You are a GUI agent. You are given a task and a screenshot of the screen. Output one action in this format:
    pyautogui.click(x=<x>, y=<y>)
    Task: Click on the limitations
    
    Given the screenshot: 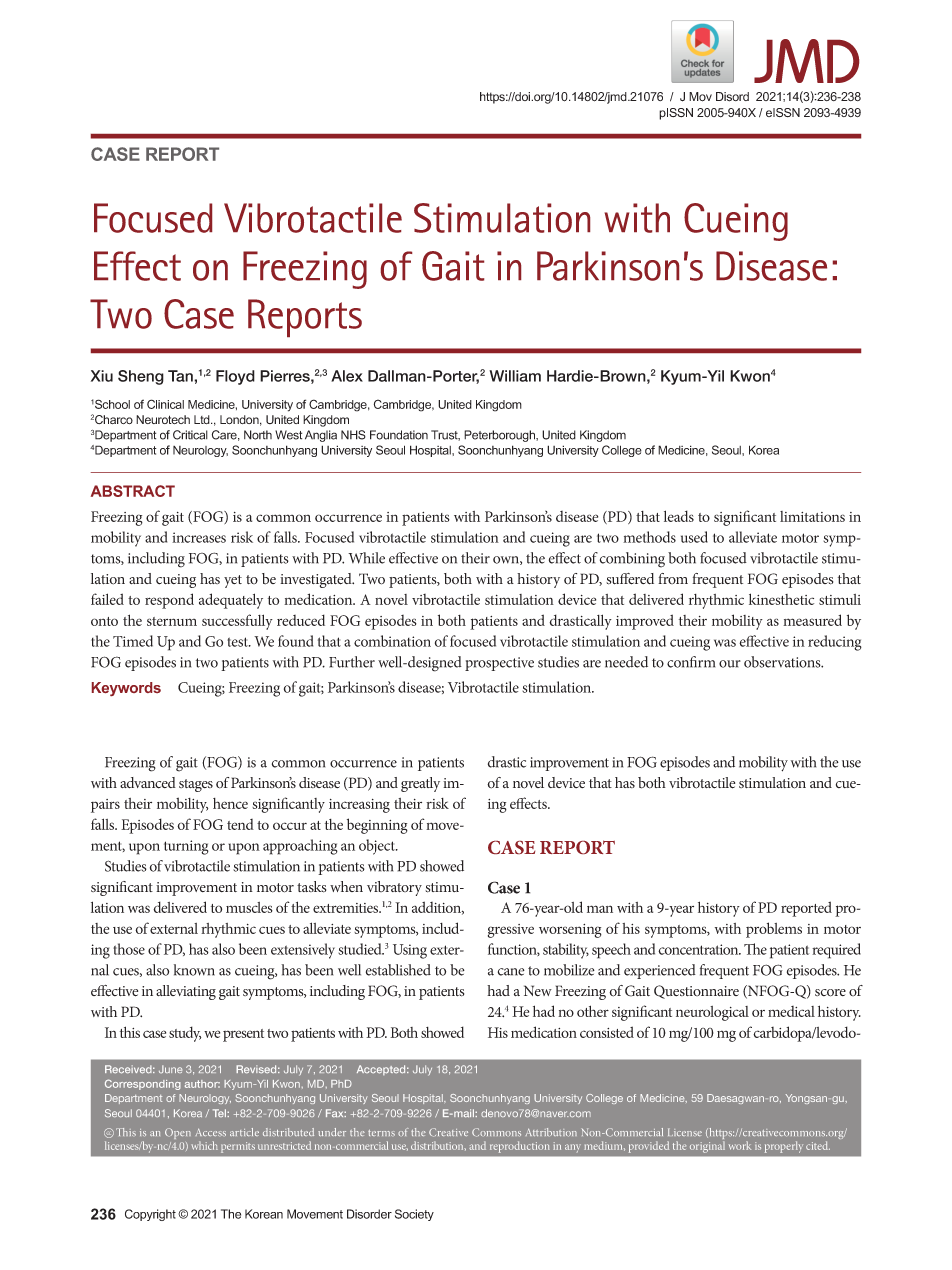 What is the action you would take?
    pyautogui.click(x=812, y=516)
